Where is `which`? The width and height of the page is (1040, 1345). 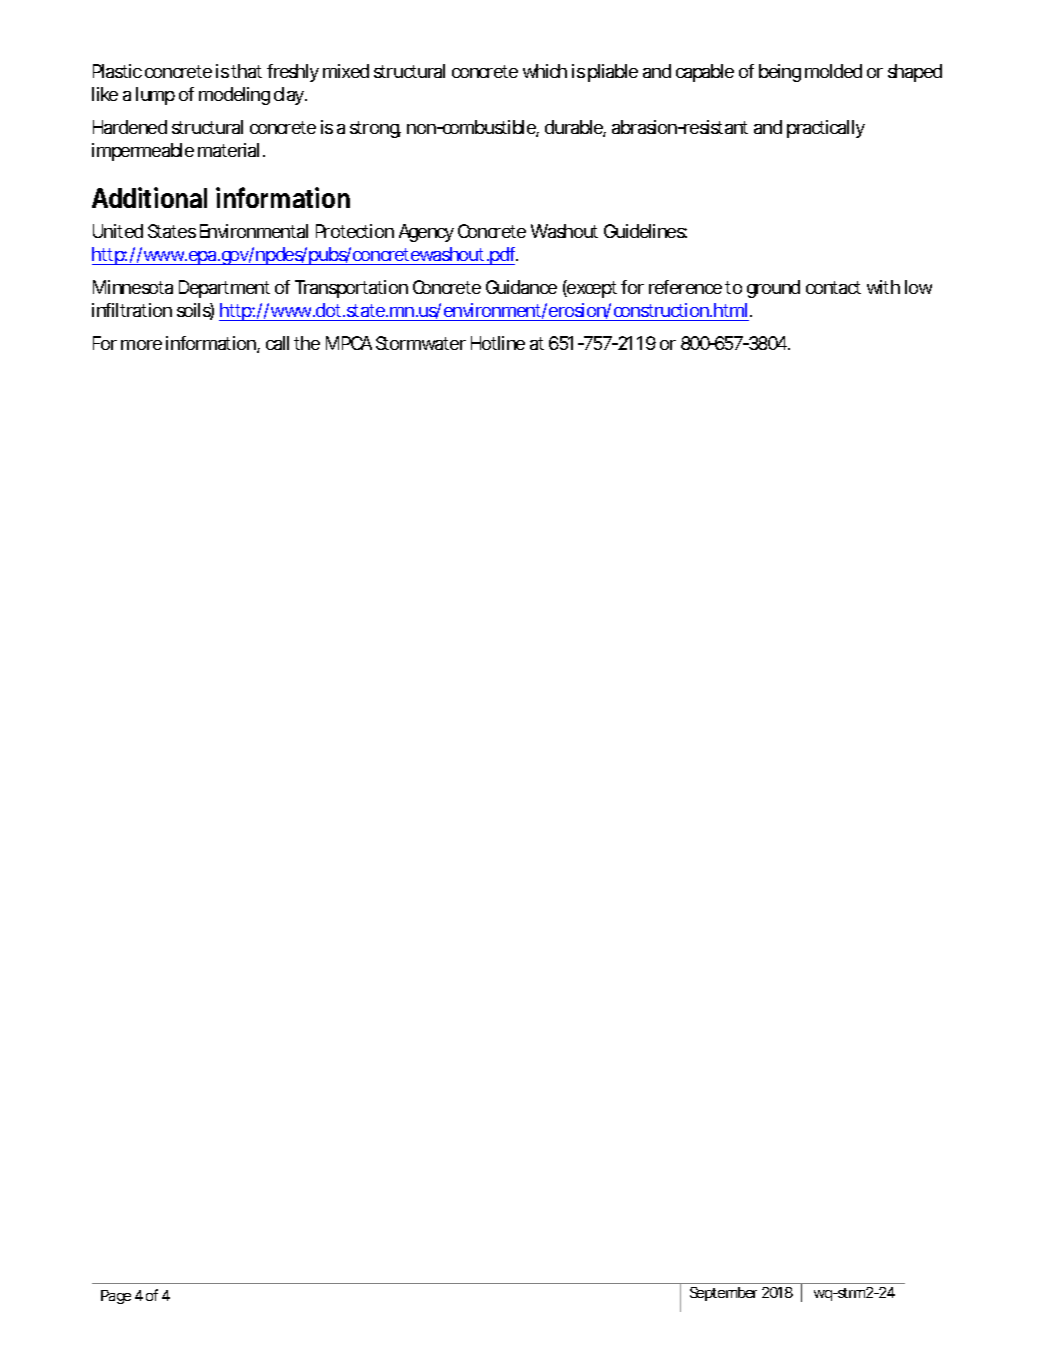
which is located at coordinates (545, 71).
